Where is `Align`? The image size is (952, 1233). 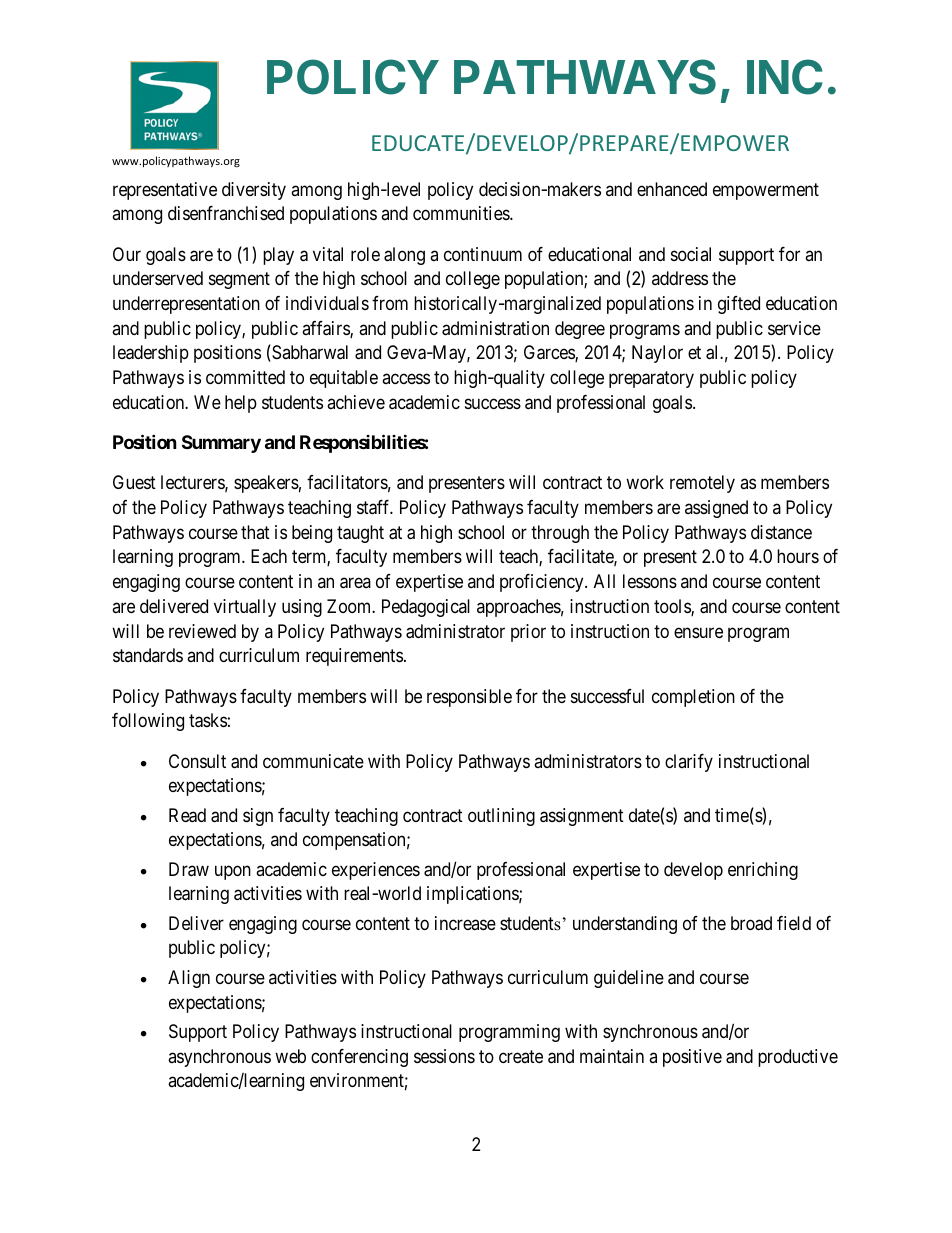
Align is located at coordinates (189, 979).
